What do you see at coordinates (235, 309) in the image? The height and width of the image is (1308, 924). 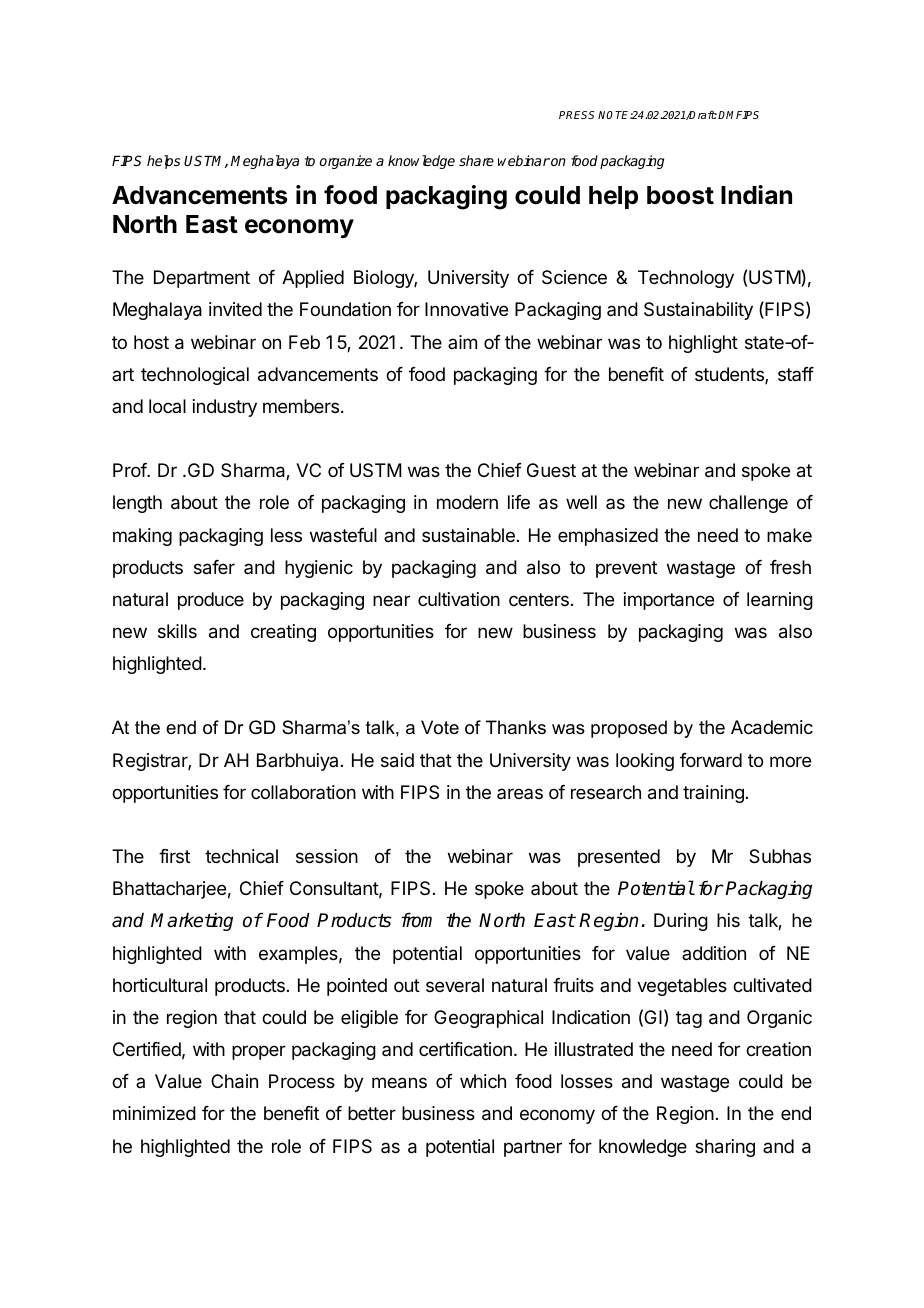 I see `invited` at bounding box center [235, 309].
